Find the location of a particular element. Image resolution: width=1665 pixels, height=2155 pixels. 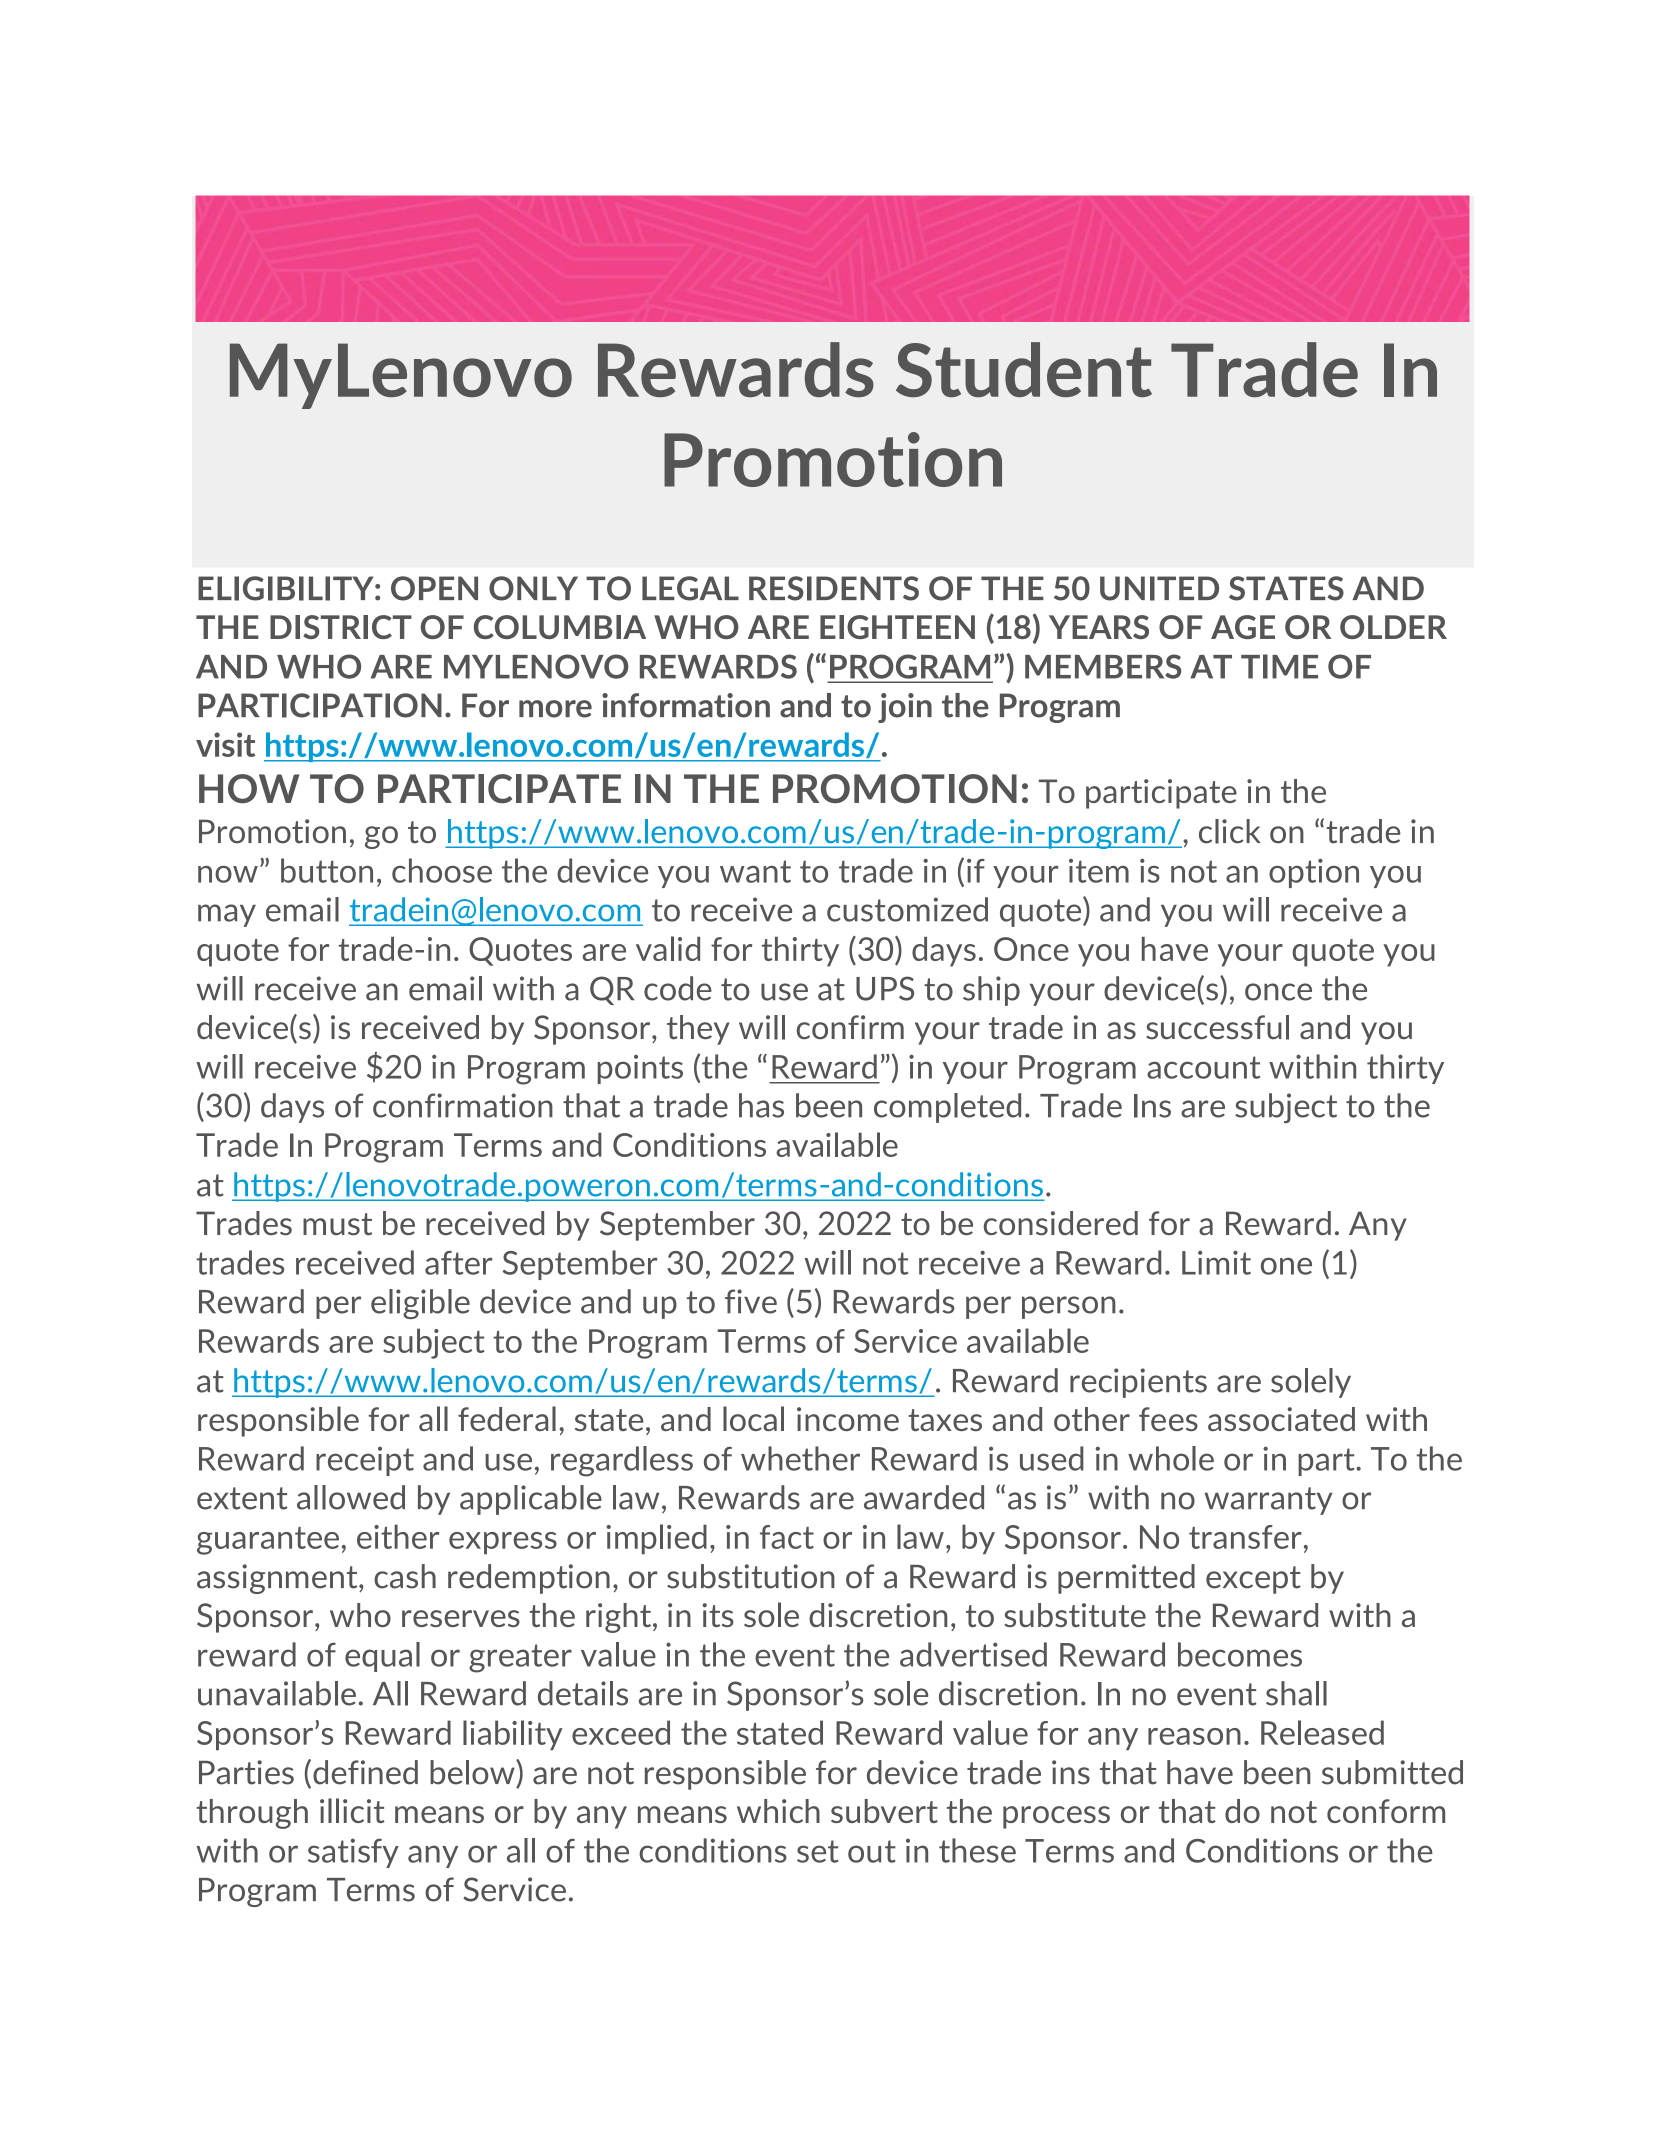

which is located at coordinates (778, 1811).
